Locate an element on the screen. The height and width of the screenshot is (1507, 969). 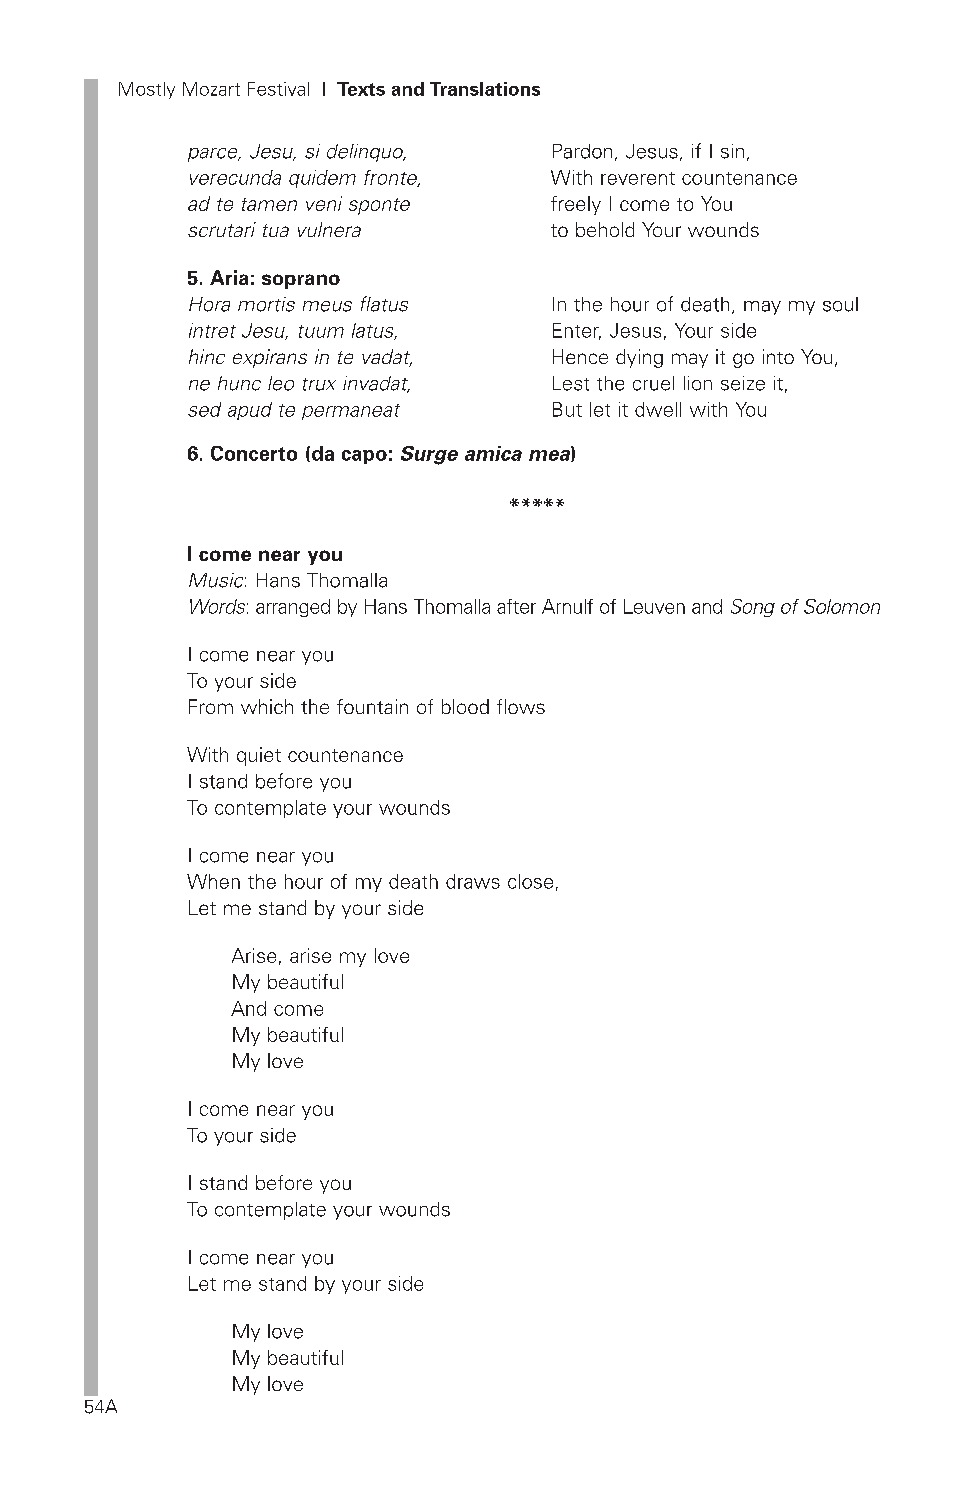
Mozart is located at coordinates (211, 89).
